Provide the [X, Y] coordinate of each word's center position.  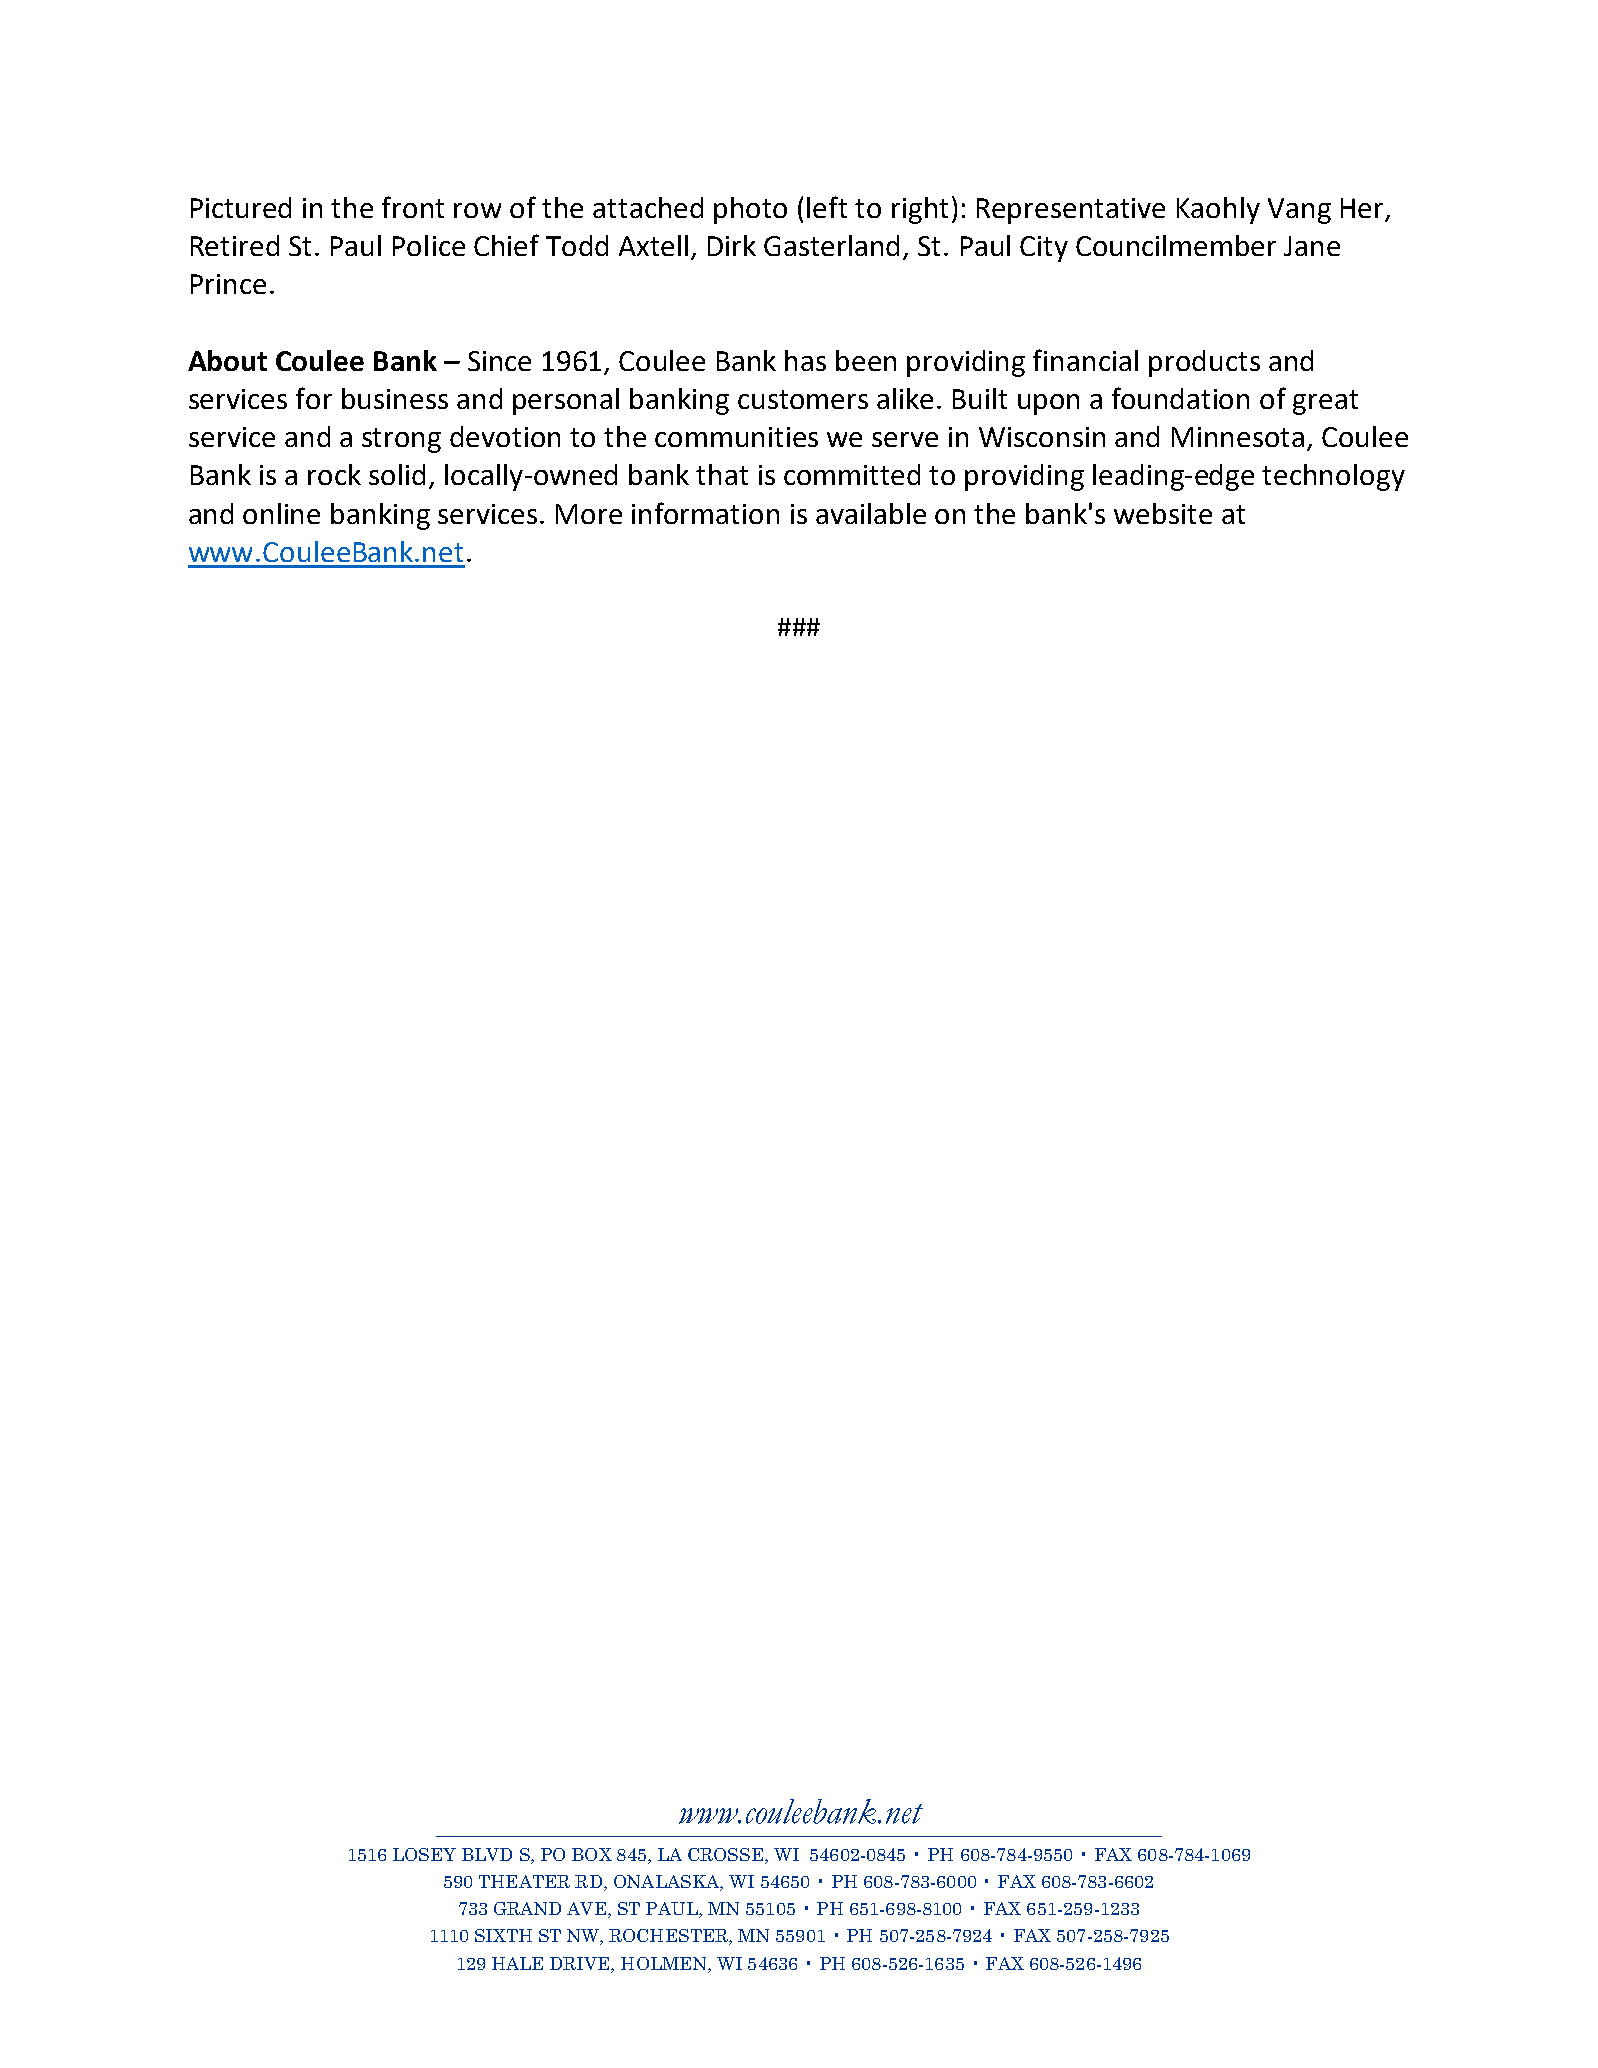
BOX [592, 1854]
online [281, 513]
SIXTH [503, 1935]
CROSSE [727, 1856]
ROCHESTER [669, 1937]
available [871, 513]
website [1163, 513]
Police [429, 245]
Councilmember [1176, 245]
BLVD [487, 1854]
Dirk [732, 245]
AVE [588, 1910]
